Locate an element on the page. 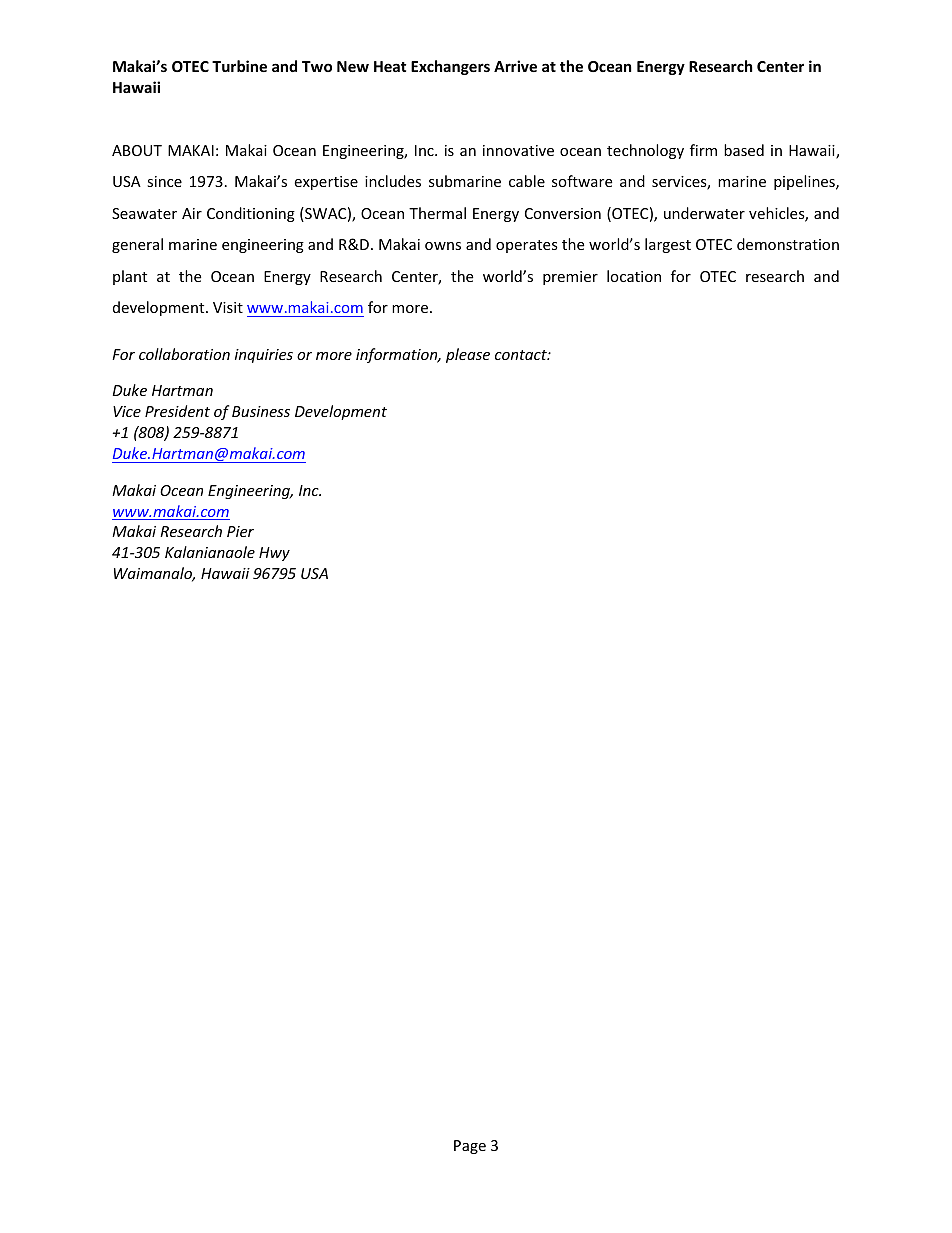  ABOUT is located at coordinates (137, 150).
